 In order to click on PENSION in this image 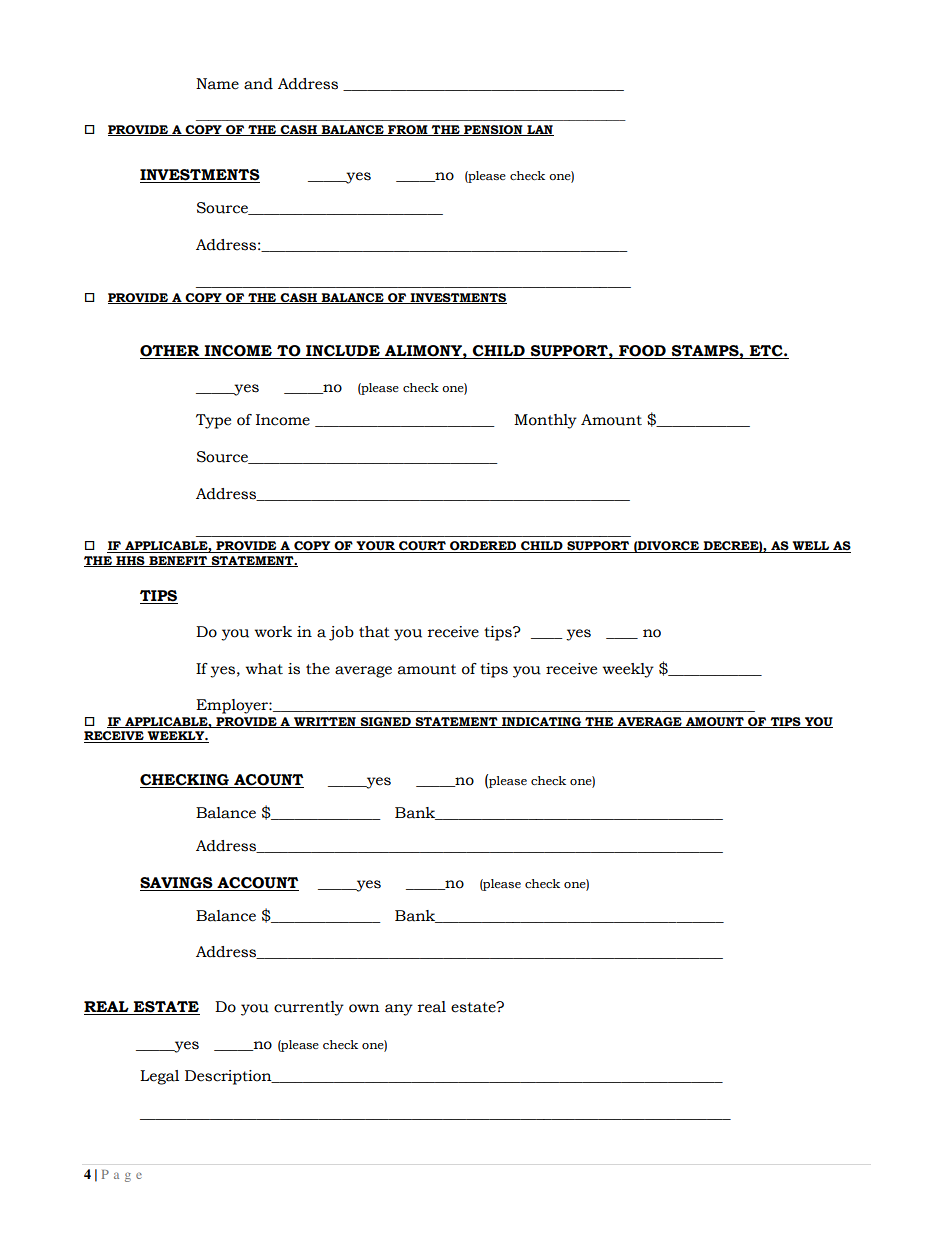, I will do `click(493, 130)`.
